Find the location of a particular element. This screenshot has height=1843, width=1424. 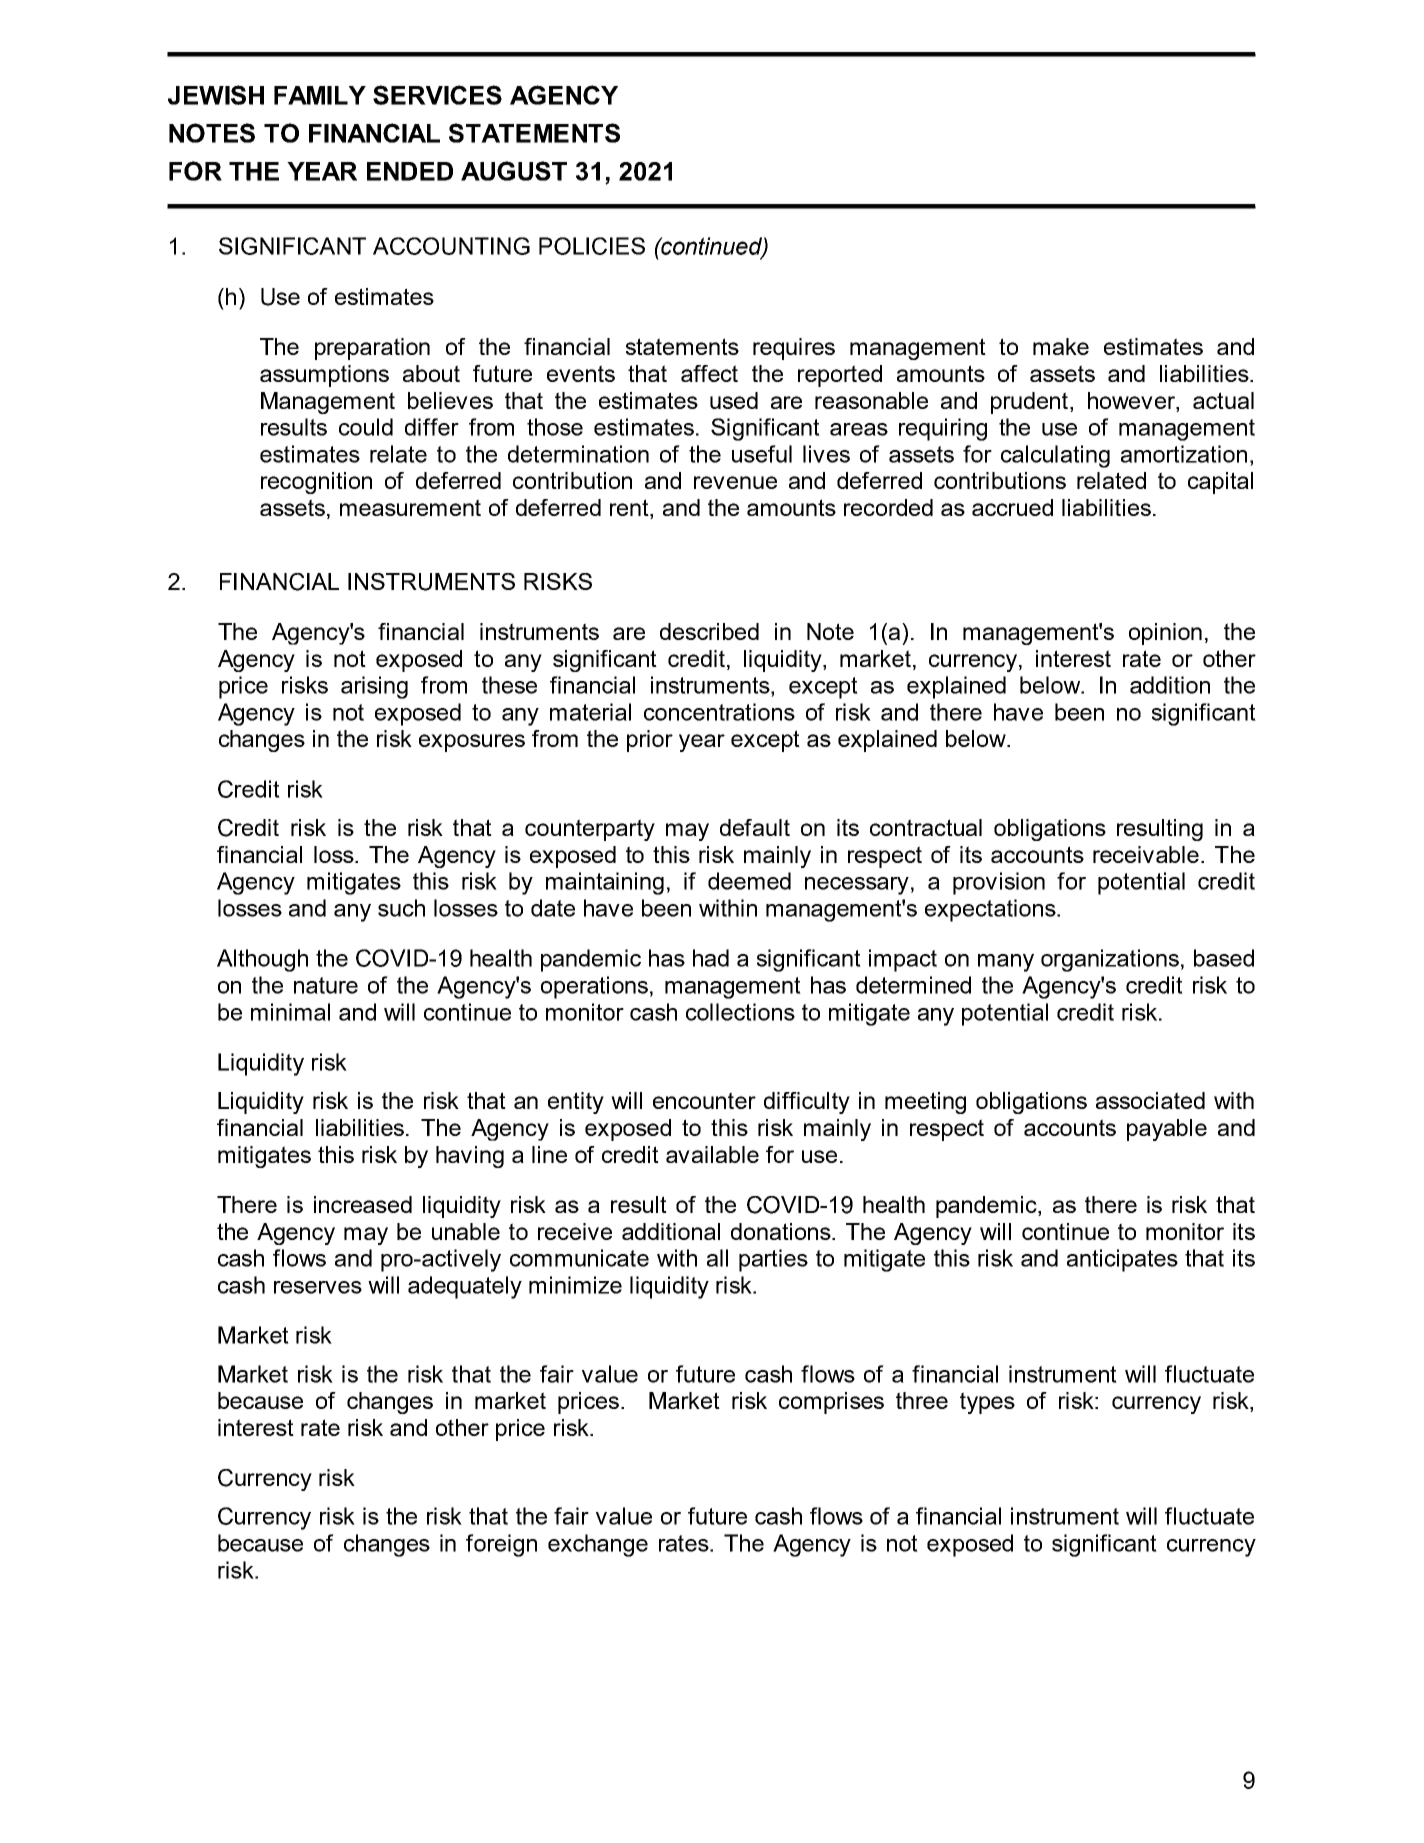

increased is located at coordinates (363, 1204).
